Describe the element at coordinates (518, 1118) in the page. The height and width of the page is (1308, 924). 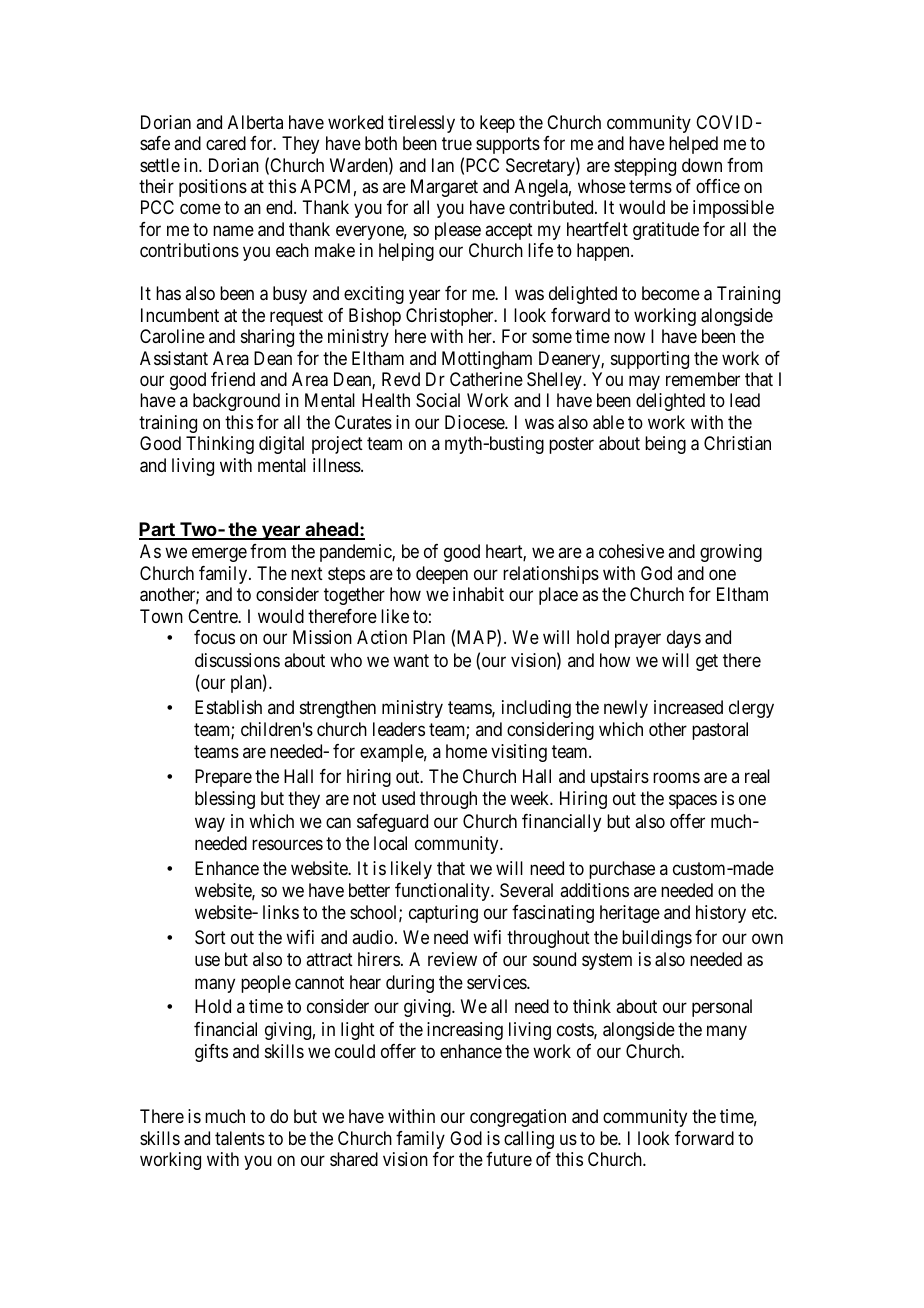
I see `congregation` at that location.
